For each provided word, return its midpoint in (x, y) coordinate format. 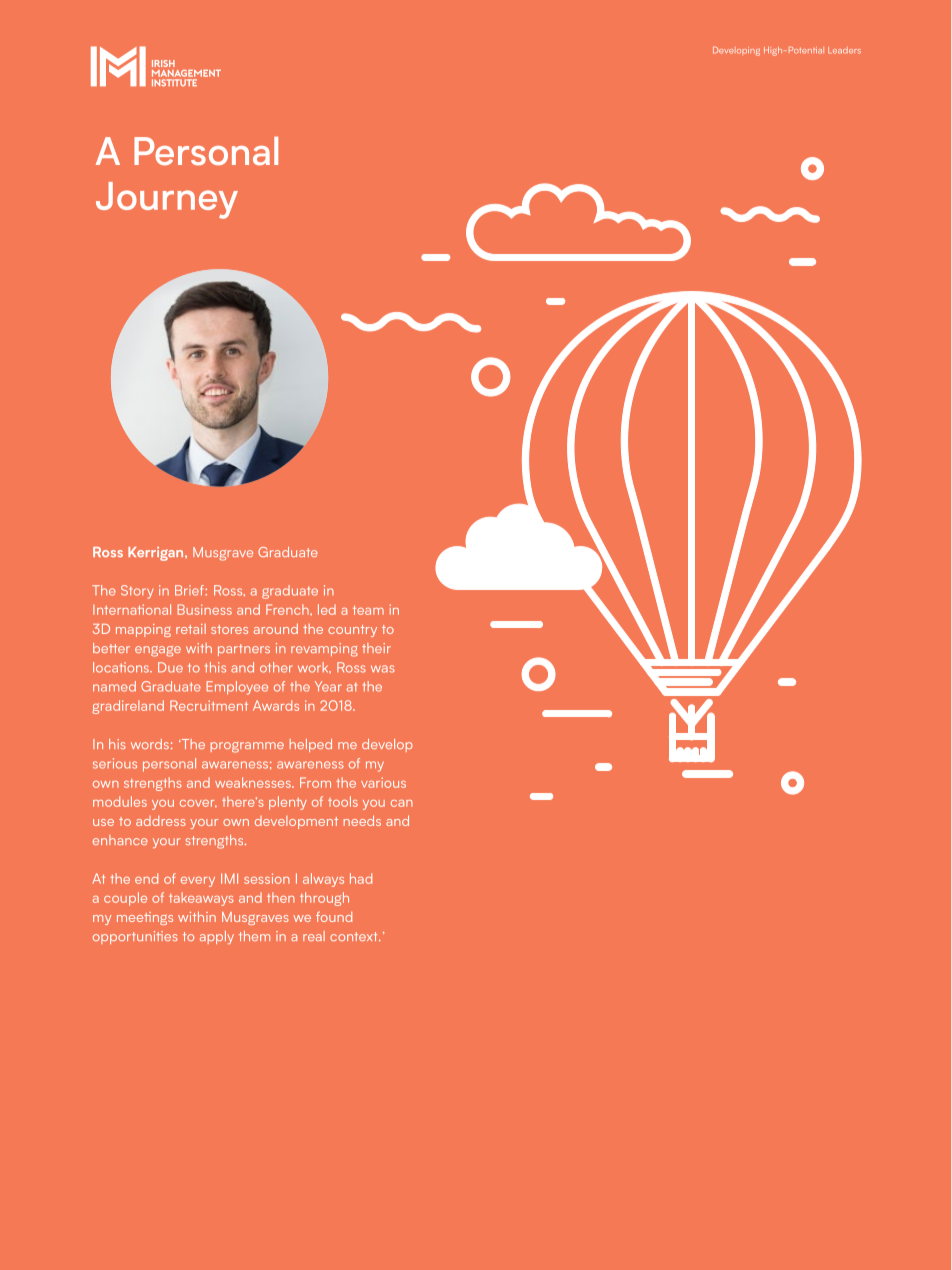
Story (137, 592)
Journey (167, 200)
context (355, 936)
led (327, 609)
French (288, 609)
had (361, 878)
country (352, 631)
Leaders (844, 50)
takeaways (201, 899)
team (368, 610)
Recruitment (209, 705)
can (402, 803)
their (376, 648)
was (383, 669)
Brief (190, 590)
